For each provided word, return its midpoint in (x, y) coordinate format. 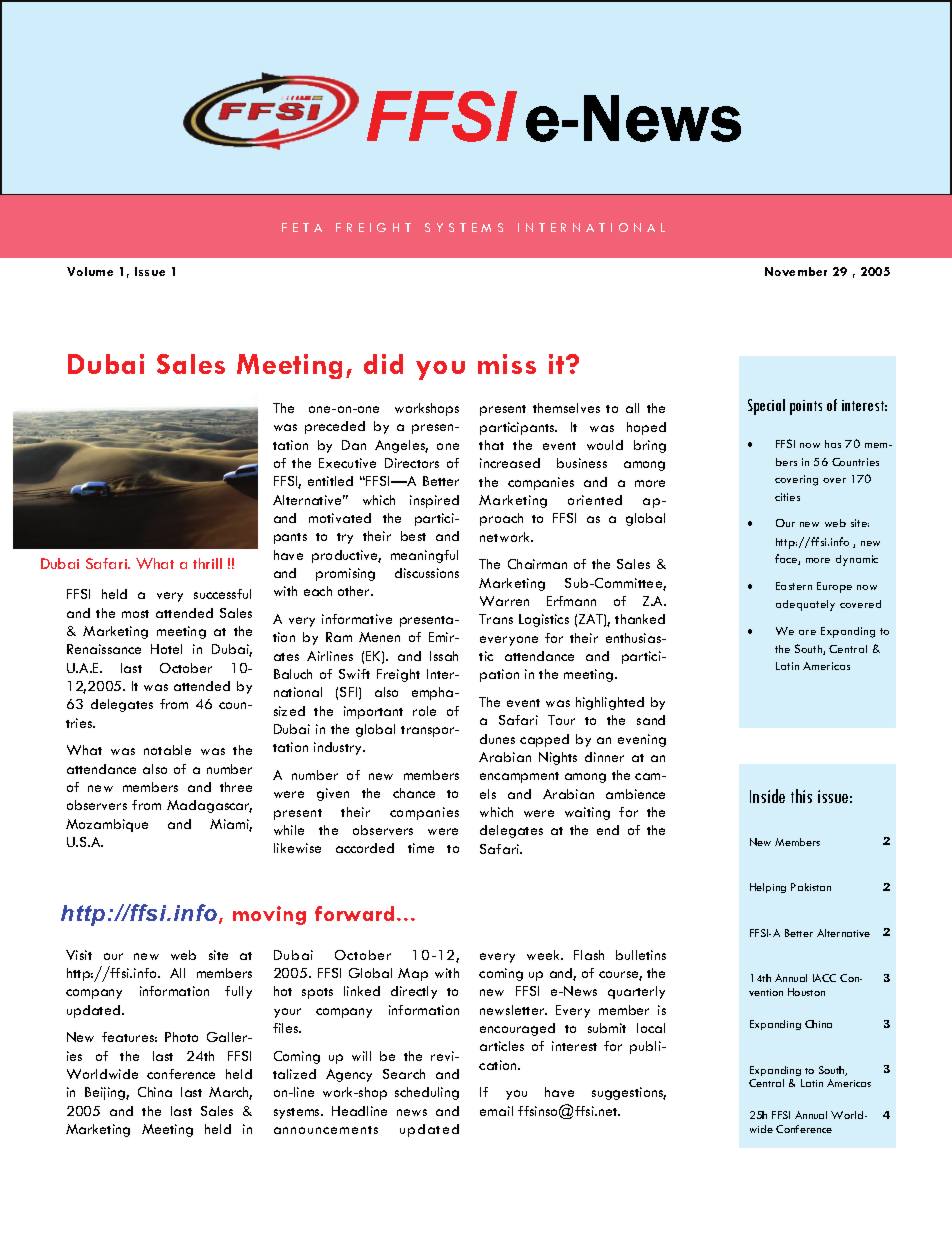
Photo (181, 1037)
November (796, 271)
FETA (302, 227)
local (651, 1028)
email (496, 1111)
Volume (90, 271)
